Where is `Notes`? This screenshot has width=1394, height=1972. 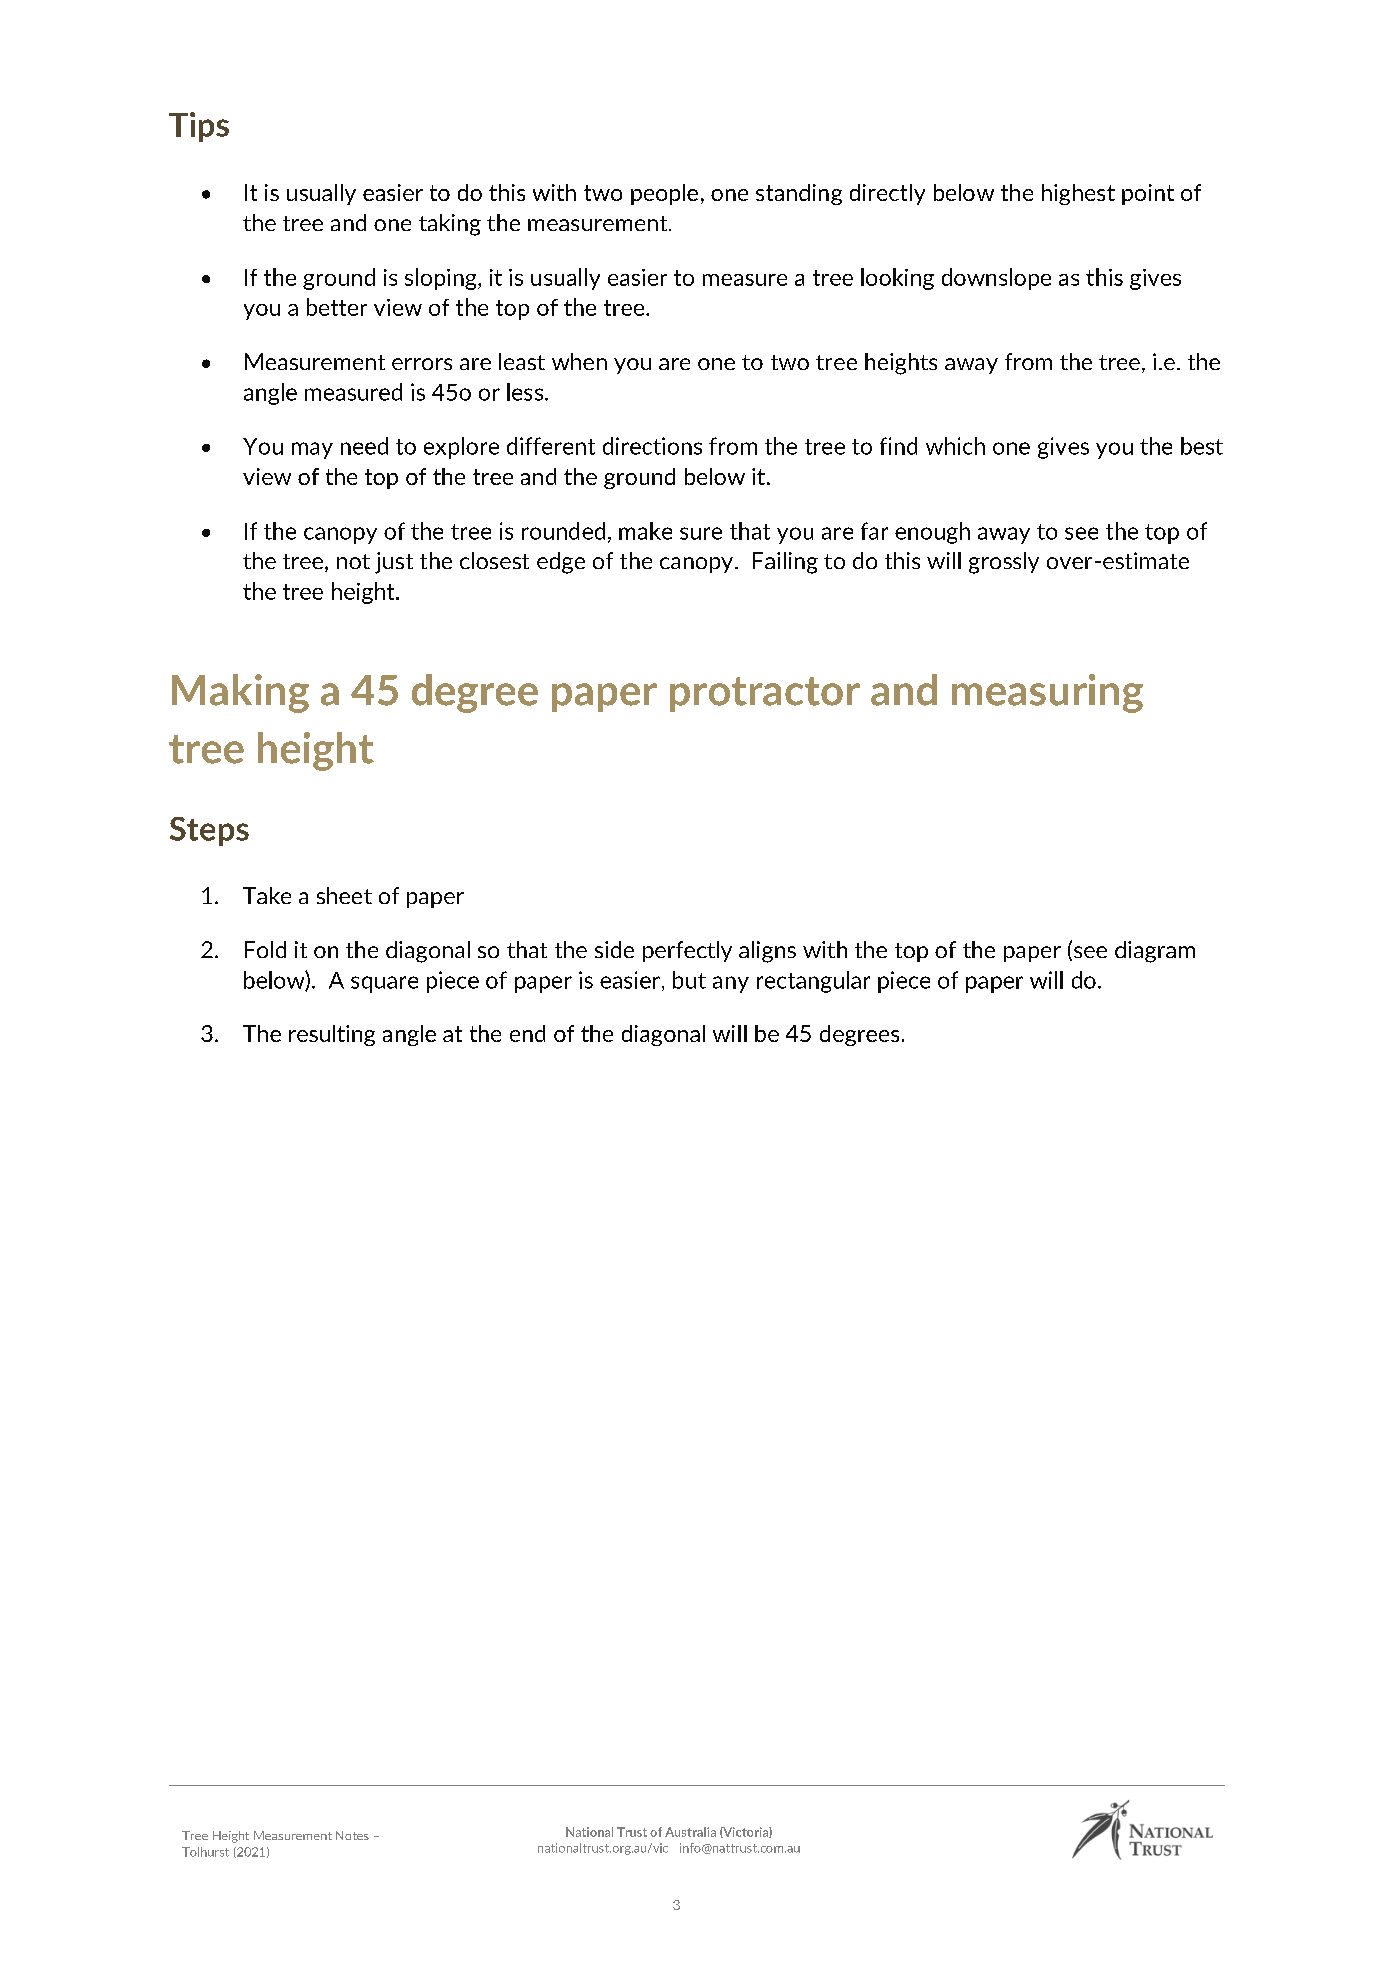 Notes is located at coordinates (352, 1835).
